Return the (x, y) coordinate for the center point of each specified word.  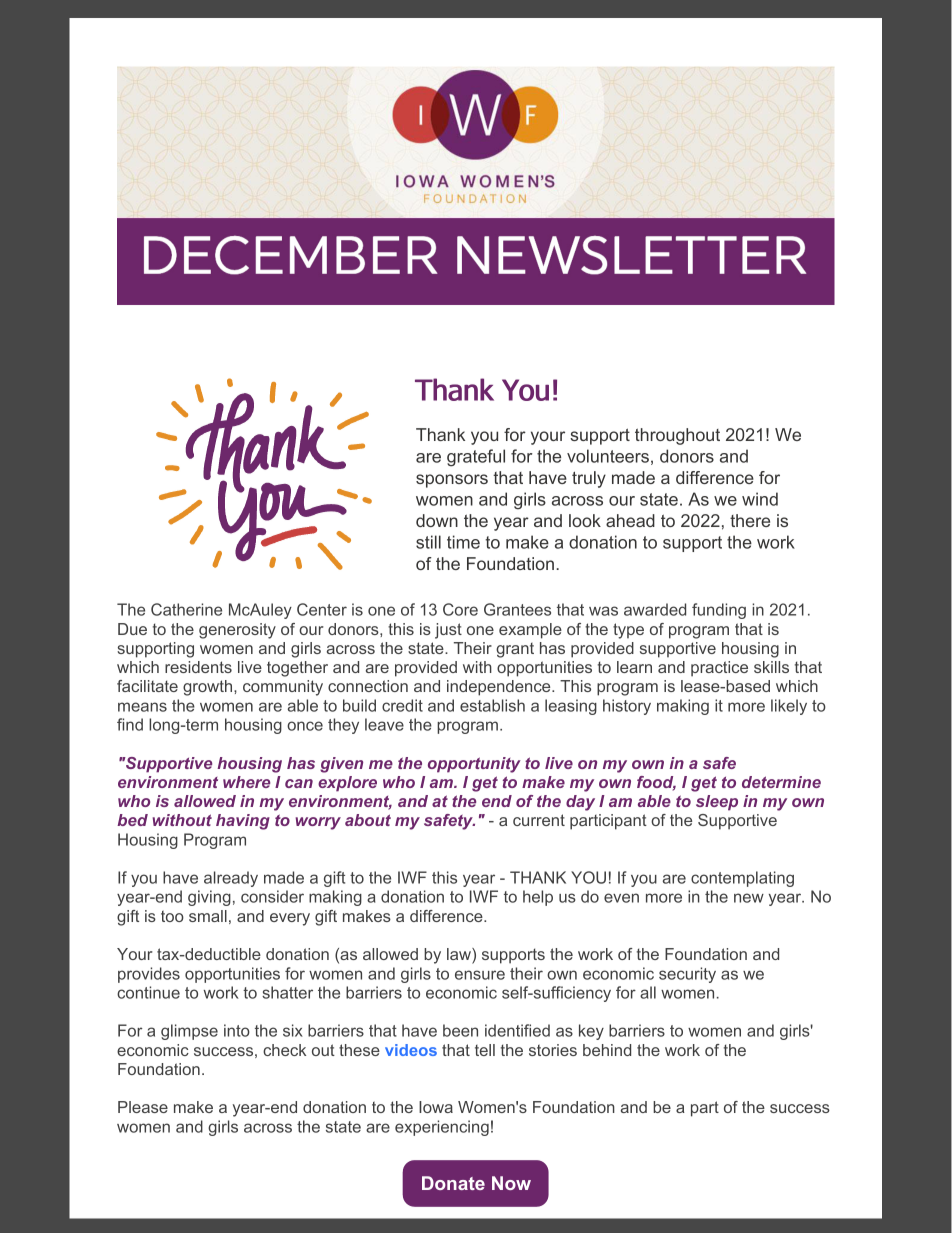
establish (492, 705)
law (460, 955)
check (284, 1050)
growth (209, 688)
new (749, 898)
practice (719, 669)
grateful (476, 458)
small (208, 916)
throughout (677, 436)
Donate (453, 1183)
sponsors (452, 481)
